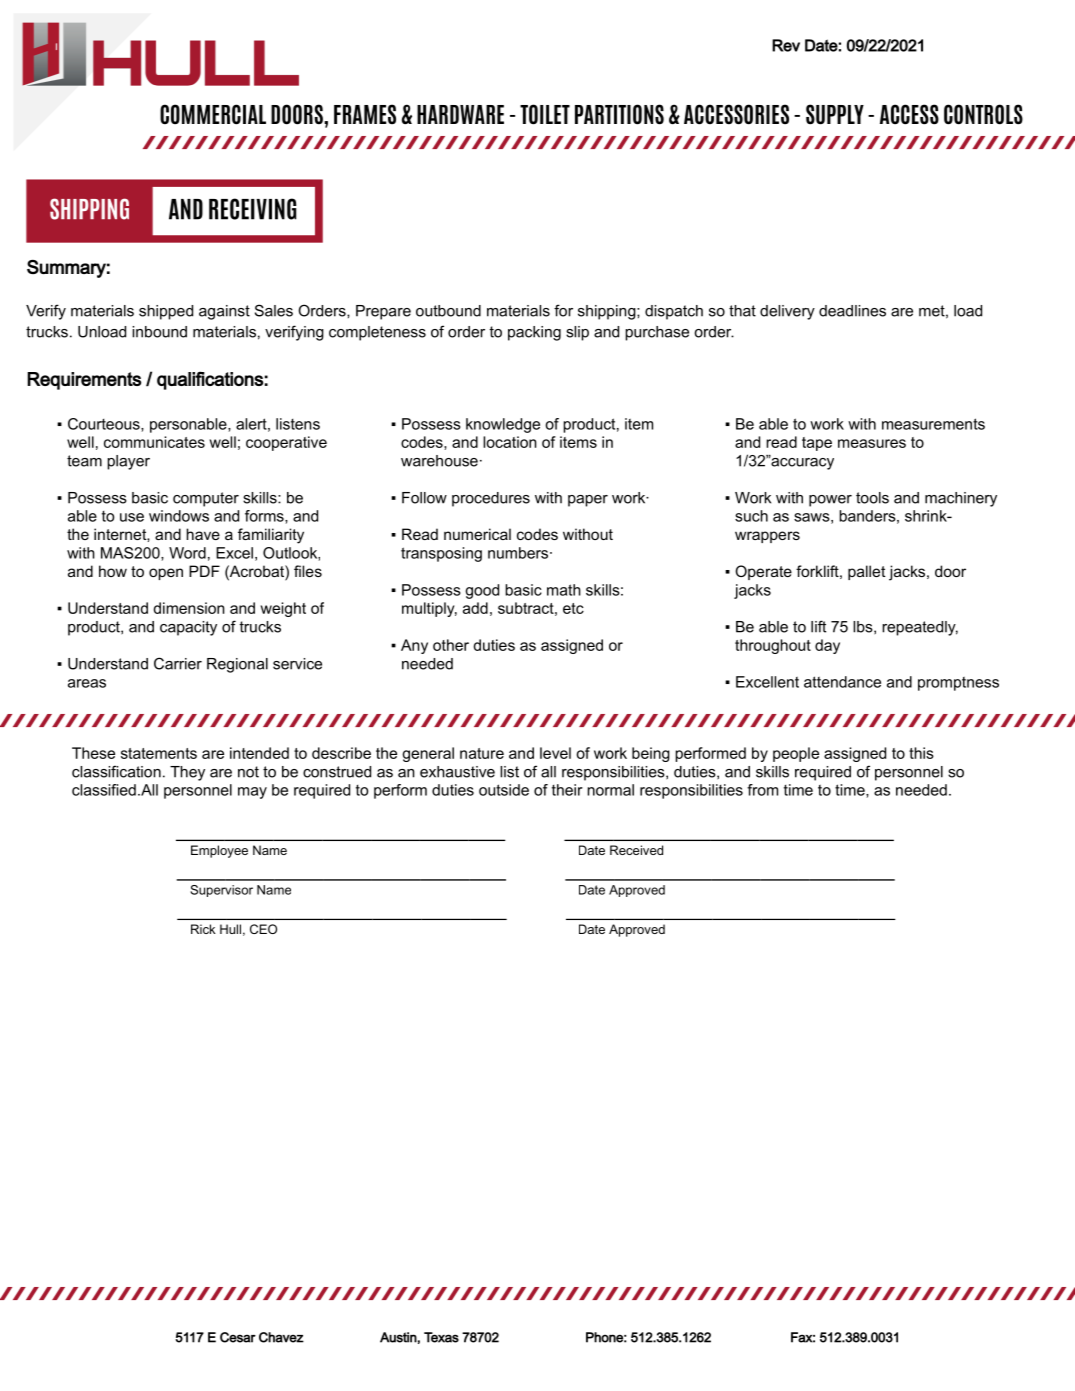  What do you see at coordinates (555, 753) in the image?
I see `level` at bounding box center [555, 753].
